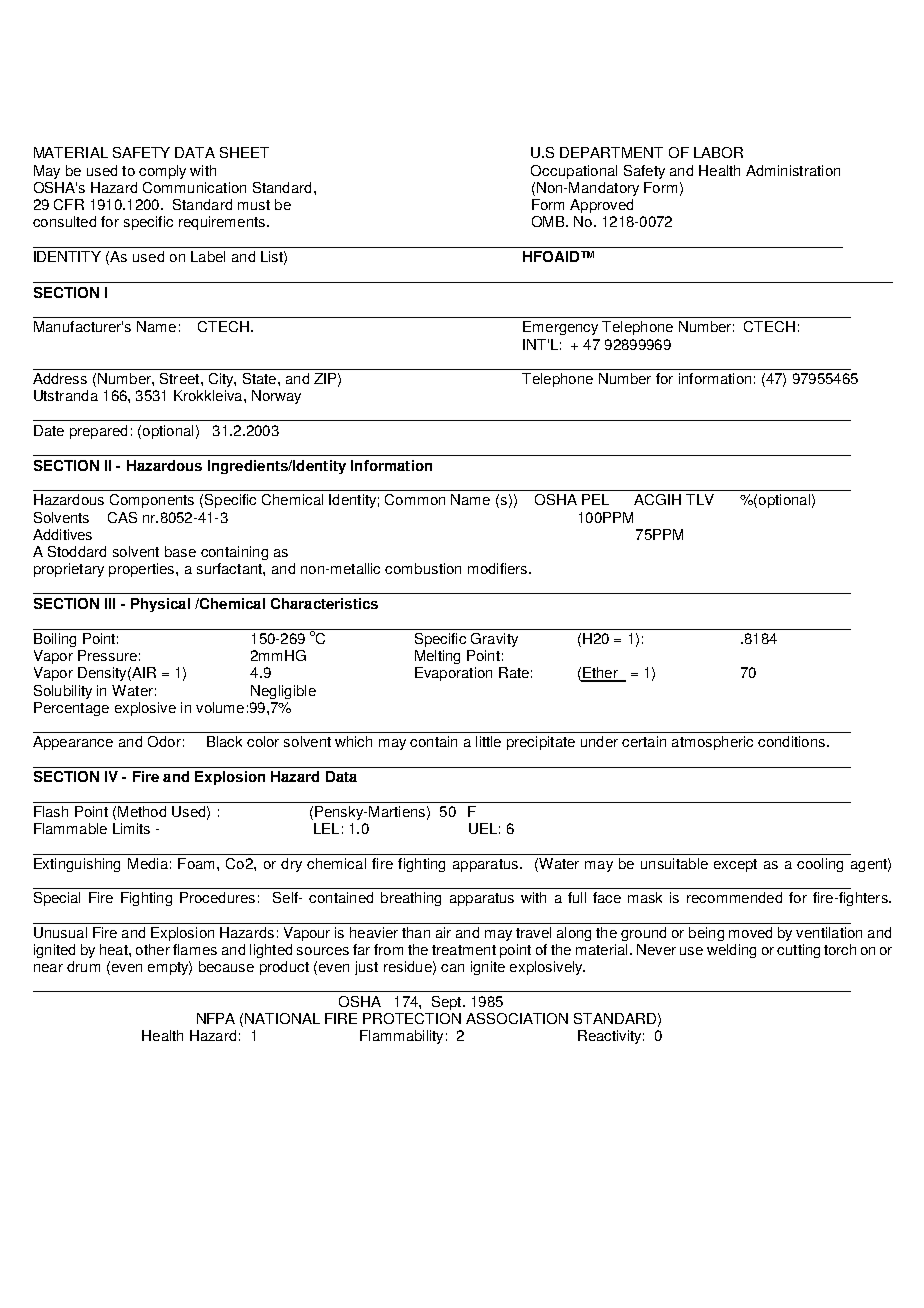  Describe the element at coordinates (160, 605) in the image. I see `Physical` at that location.
